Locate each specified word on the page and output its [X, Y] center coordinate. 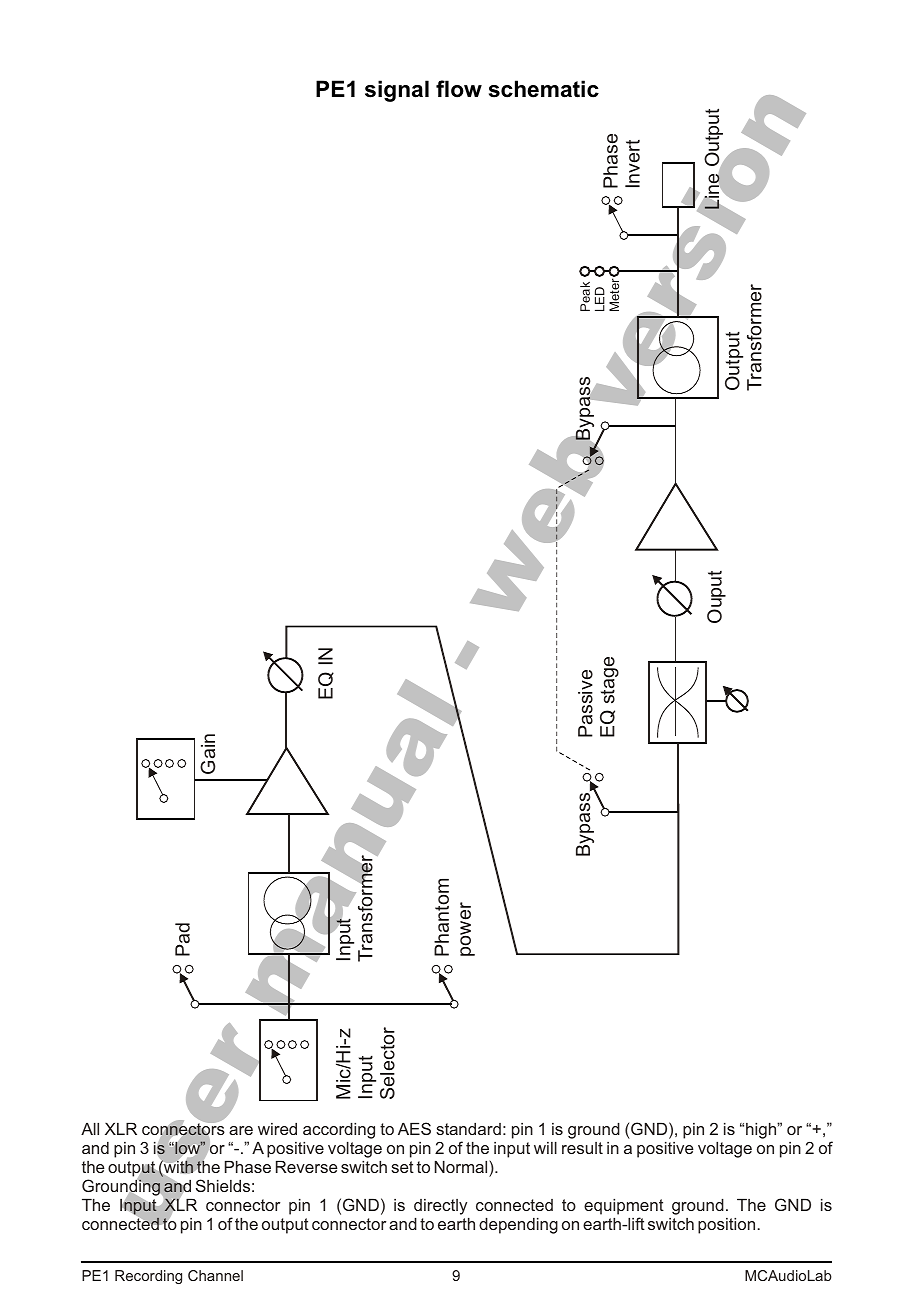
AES [414, 1128]
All [90, 1129]
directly [440, 1207]
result [582, 1148]
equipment [624, 1208]
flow [459, 89]
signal [397, 91]
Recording [148, 1277]
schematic [544, 89]
